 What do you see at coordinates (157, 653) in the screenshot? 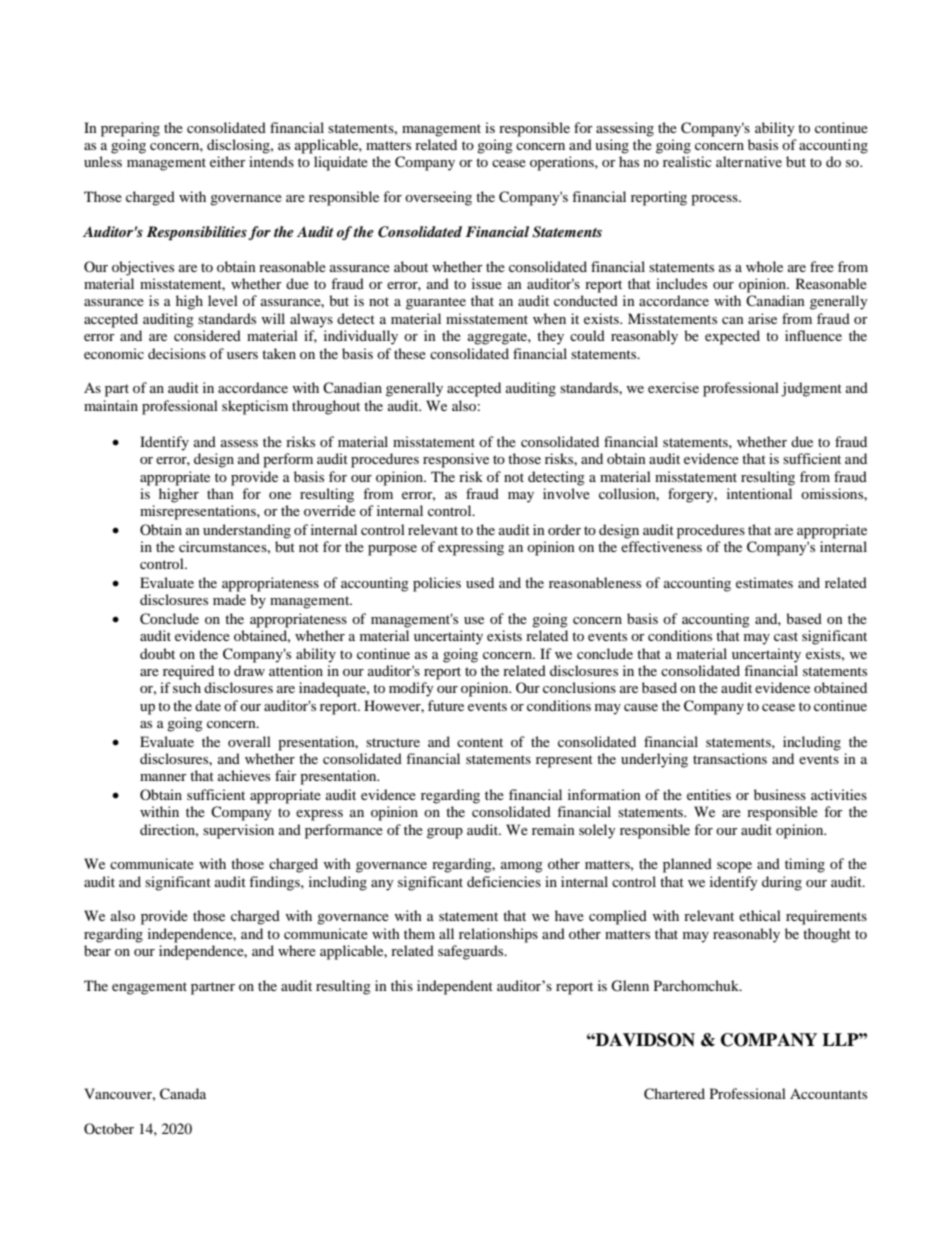
I see `doubt` at bounding box center [157, 653].
